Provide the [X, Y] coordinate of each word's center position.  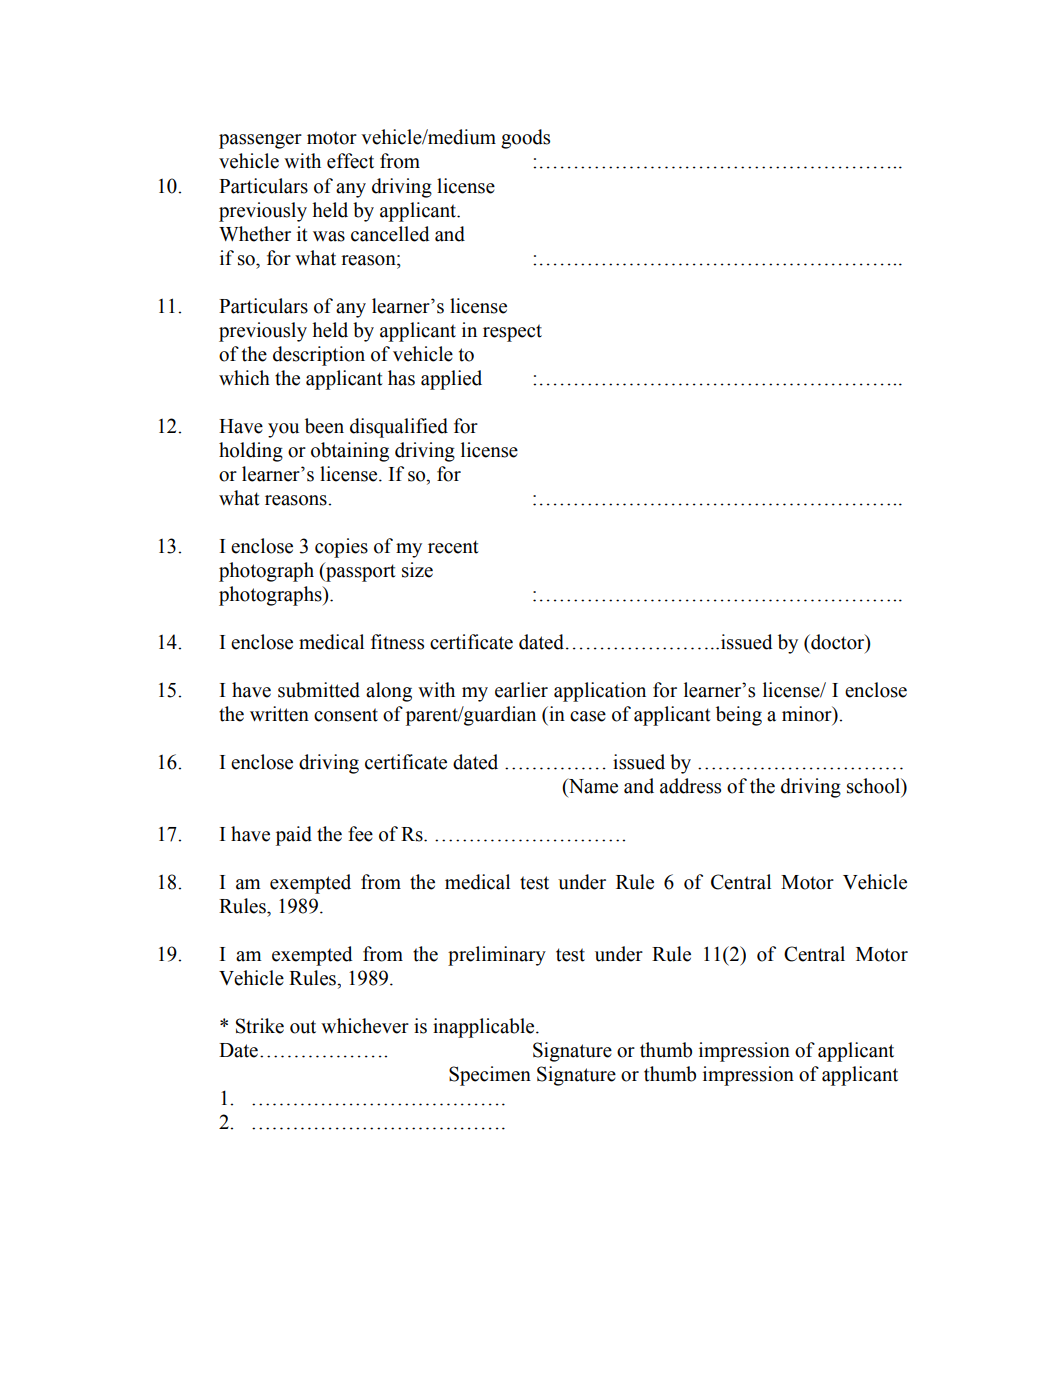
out [303, 1027]
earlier [521, 690]
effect [350, 161]
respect [512, 333]
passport [360, 572]
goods [525, 139]
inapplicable [485, 1028]
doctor [838, 642]
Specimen [490, 1076]
